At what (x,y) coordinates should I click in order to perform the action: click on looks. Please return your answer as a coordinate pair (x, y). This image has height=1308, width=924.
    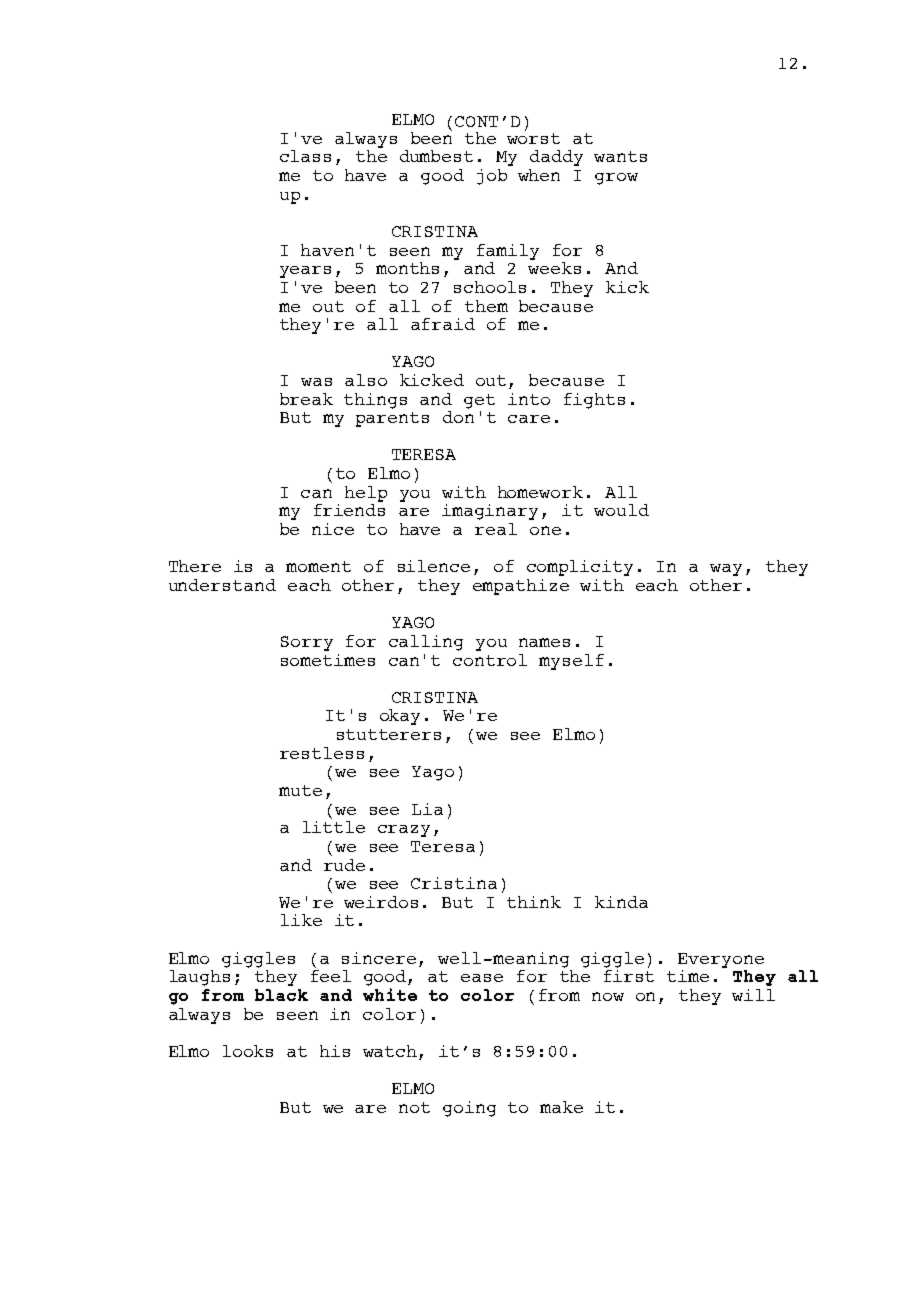
    Looking at the image, I should click on (248, 1051).
